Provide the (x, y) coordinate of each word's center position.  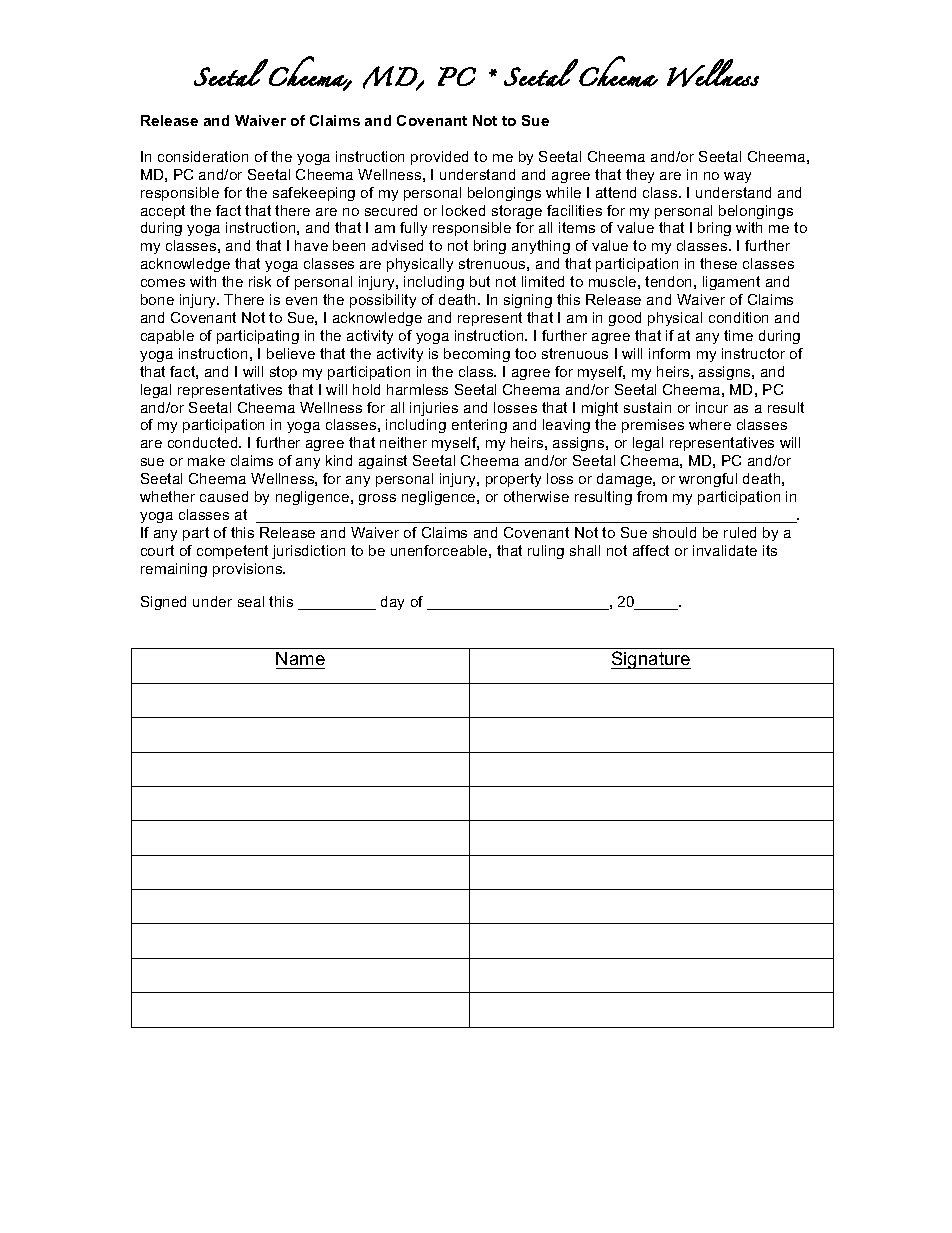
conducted (204, 442)
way (737, 177)
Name (300, 660)
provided (439, 158)
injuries (434, 409)
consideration (203, 156)
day (392, 603)
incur (712, 407)
